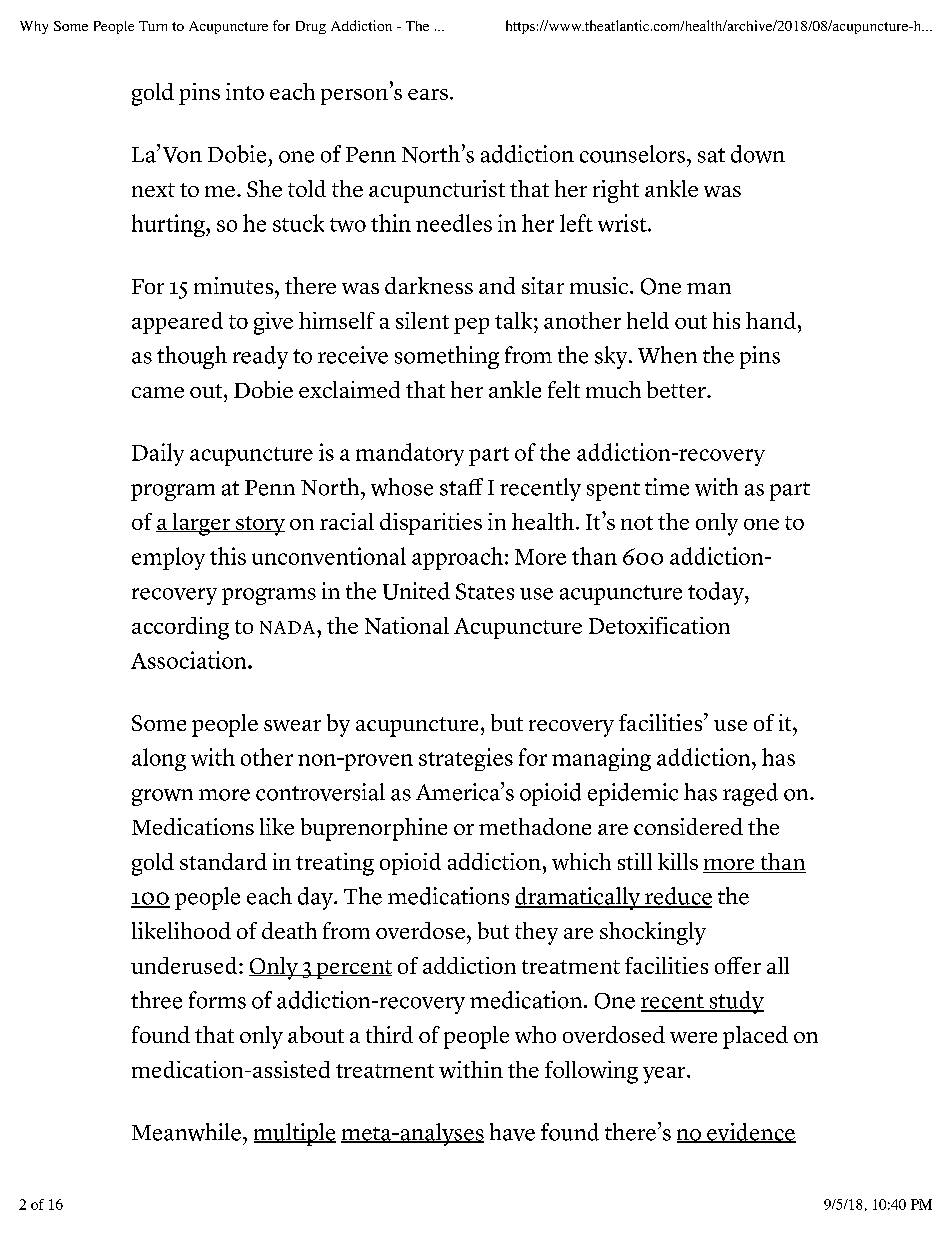  What do you see at coordinates (428, 94) in the page?
I see `ears` at bounding box center [428, 94].
